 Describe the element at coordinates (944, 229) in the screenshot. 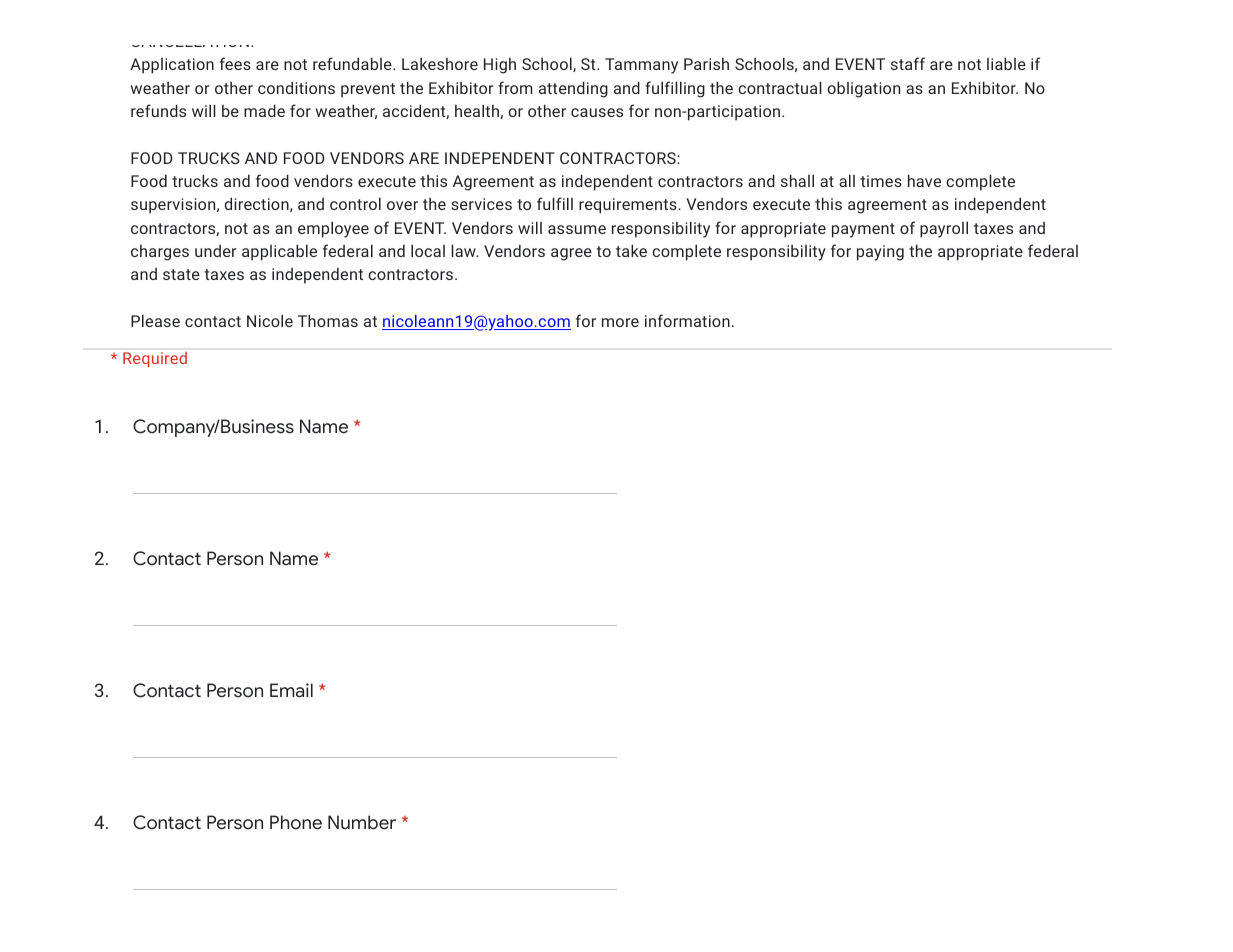

I see `payroll` at that location.
